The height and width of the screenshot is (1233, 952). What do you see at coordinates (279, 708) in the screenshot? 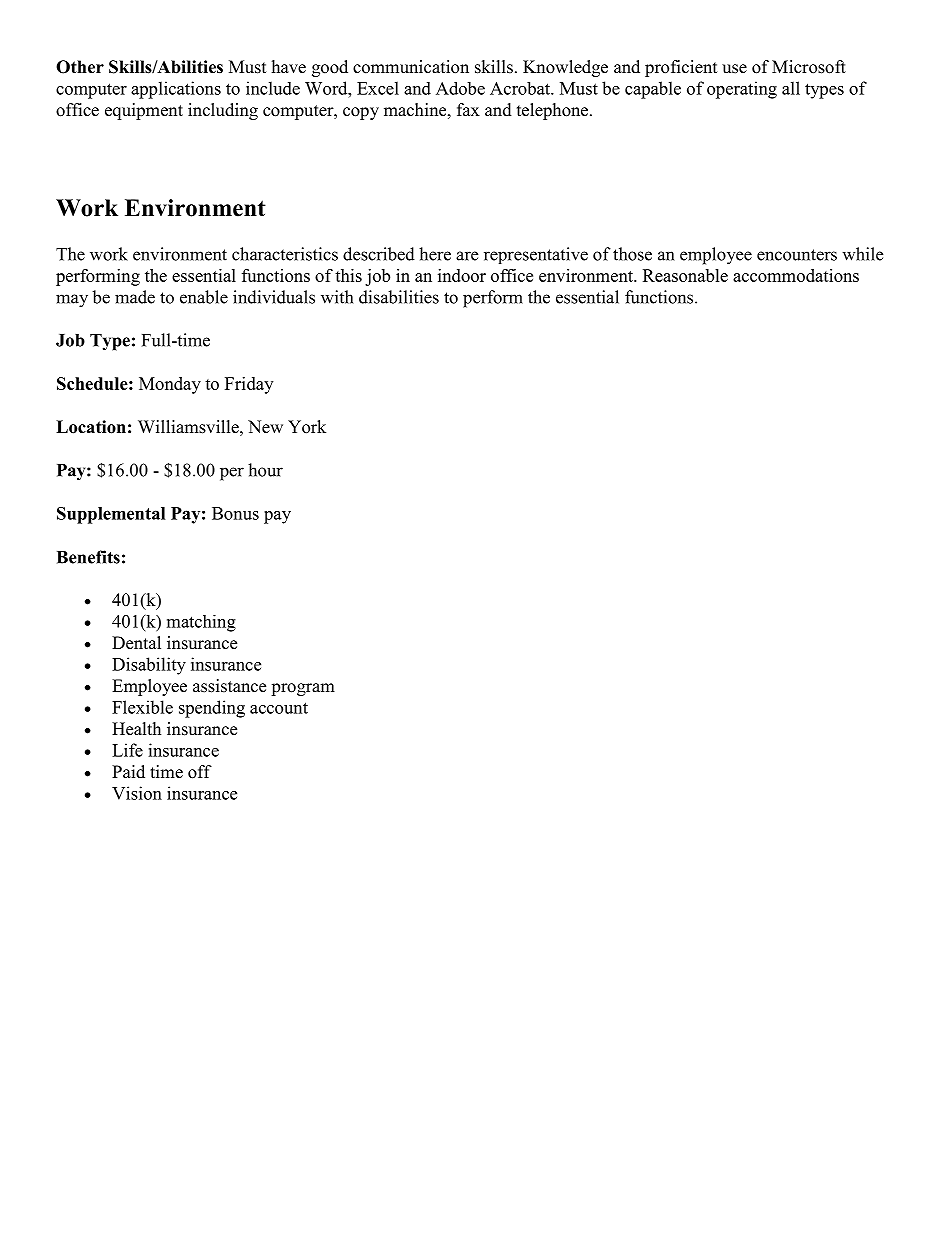
I see `account` at bounding box center [279, 708].
